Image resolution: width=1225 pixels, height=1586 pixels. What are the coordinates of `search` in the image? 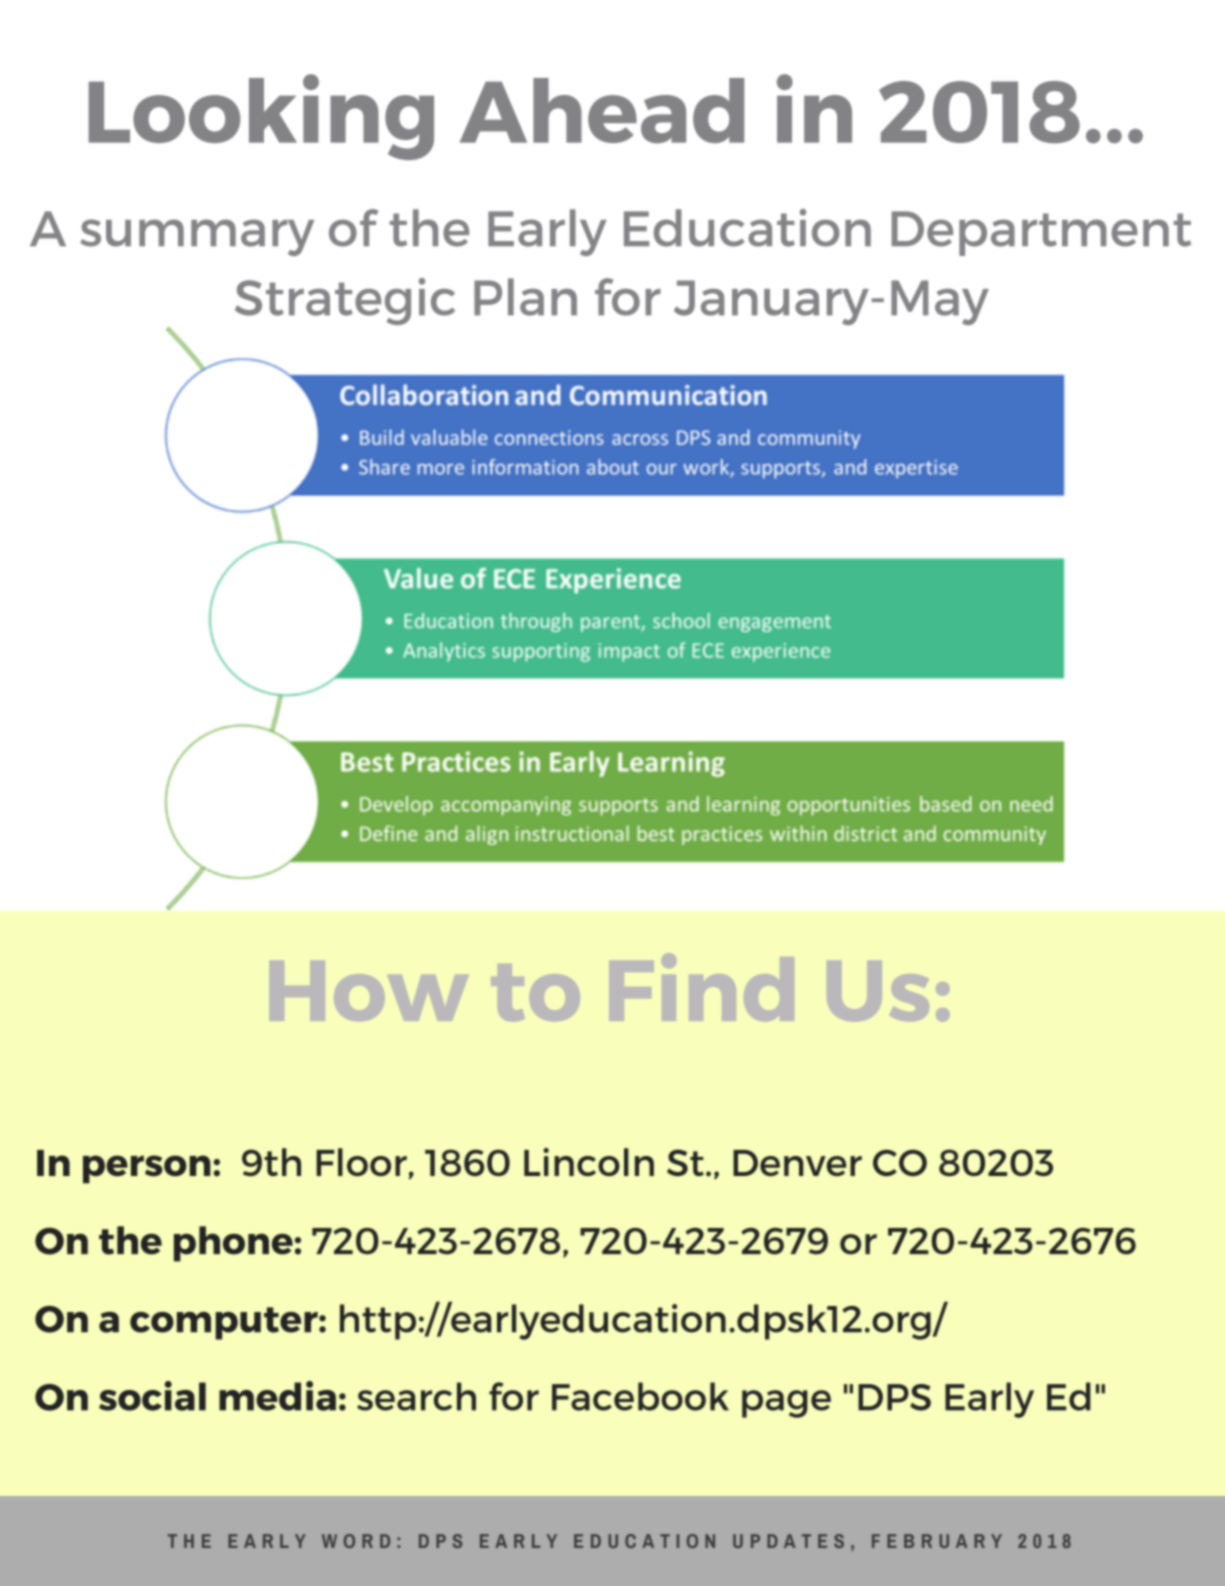 It's located at (416, 1396).
